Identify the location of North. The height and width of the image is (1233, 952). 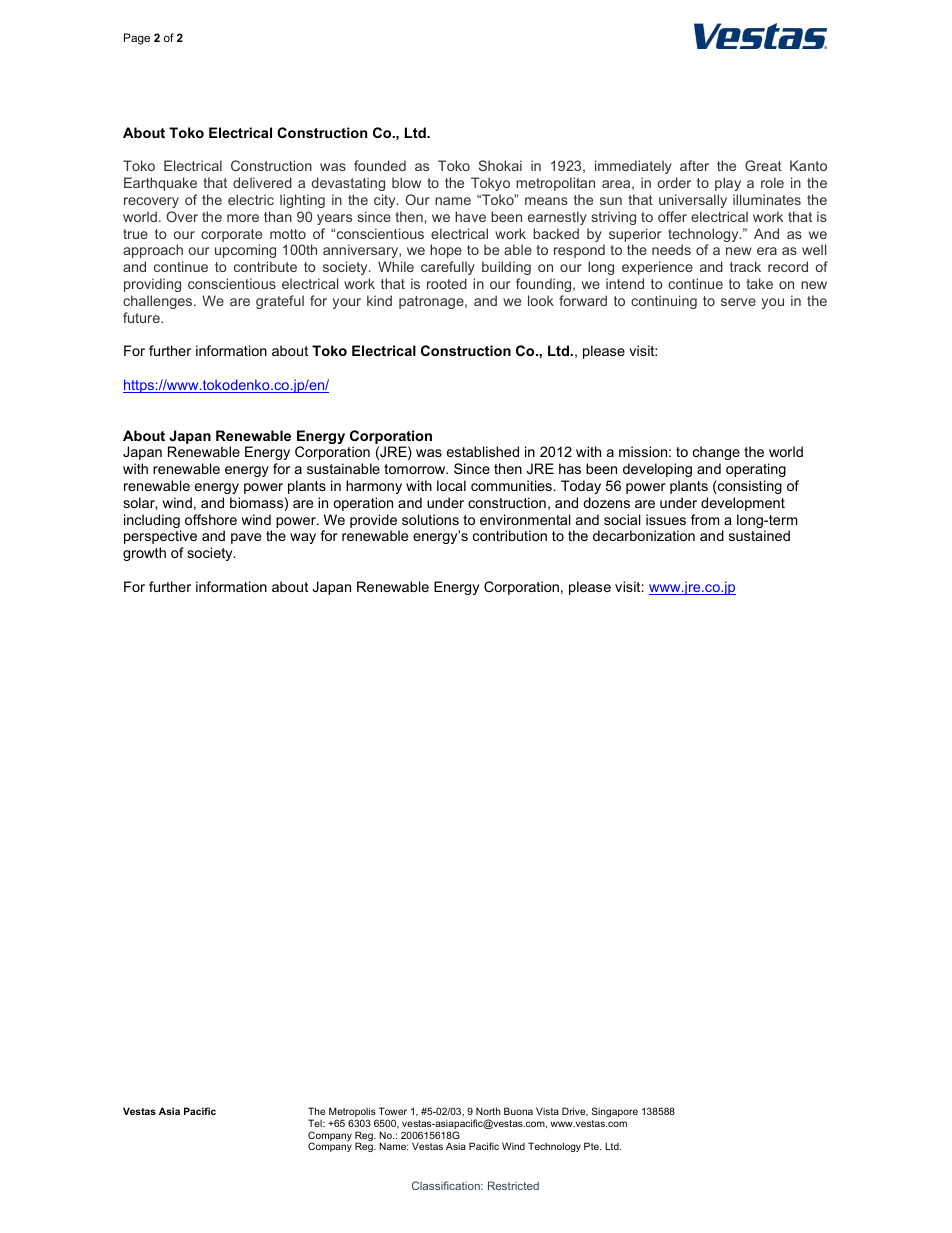
(488, 1111).
